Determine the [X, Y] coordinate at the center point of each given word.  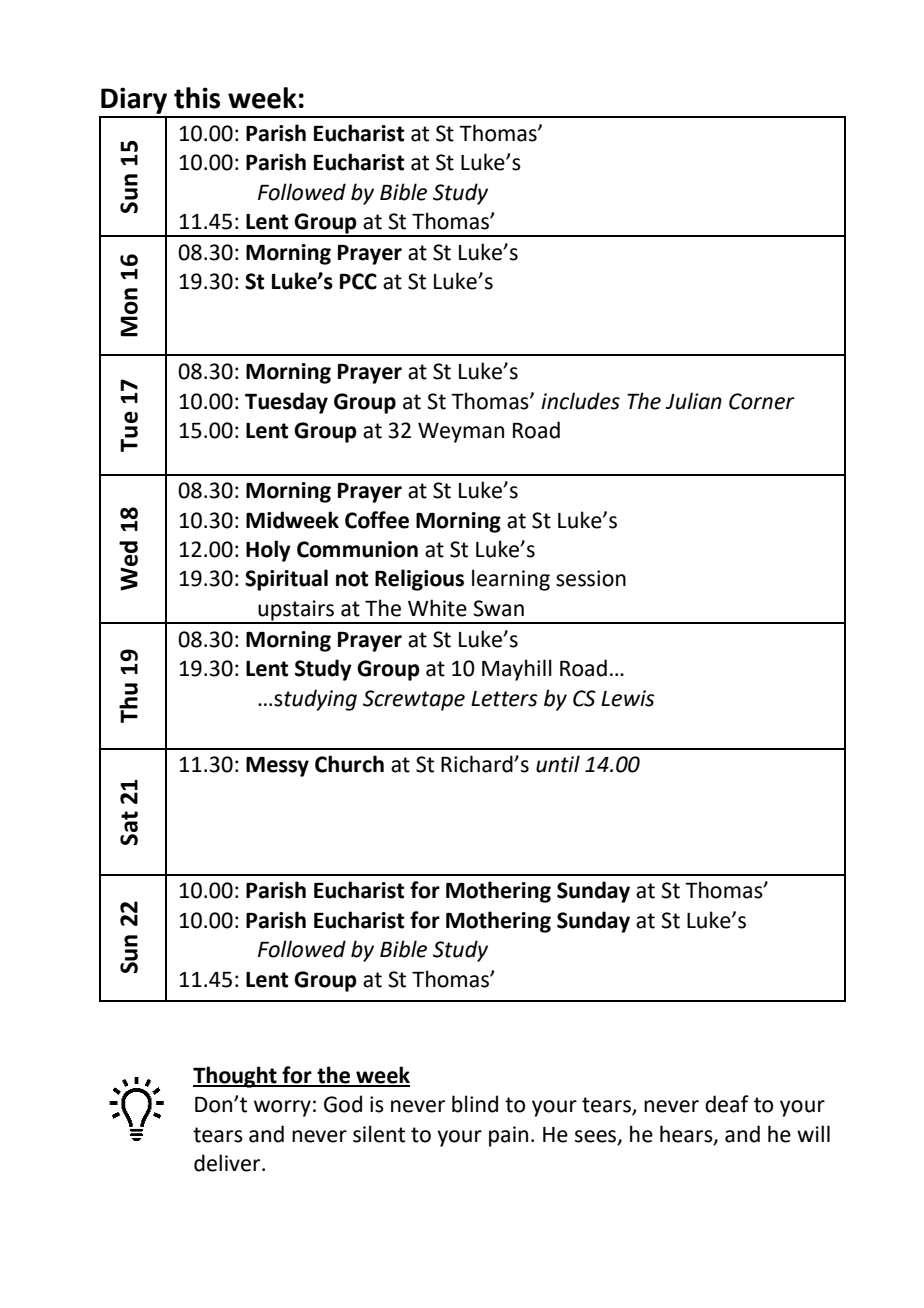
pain [508, 1136]
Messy [277, 767]
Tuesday [286, 403]
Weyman [461, 433]
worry [282, 1108]
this [197, 98]
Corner [762, 401]
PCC [358, 281]
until [558, 764]
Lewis [628, 698]
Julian [693, 401]
